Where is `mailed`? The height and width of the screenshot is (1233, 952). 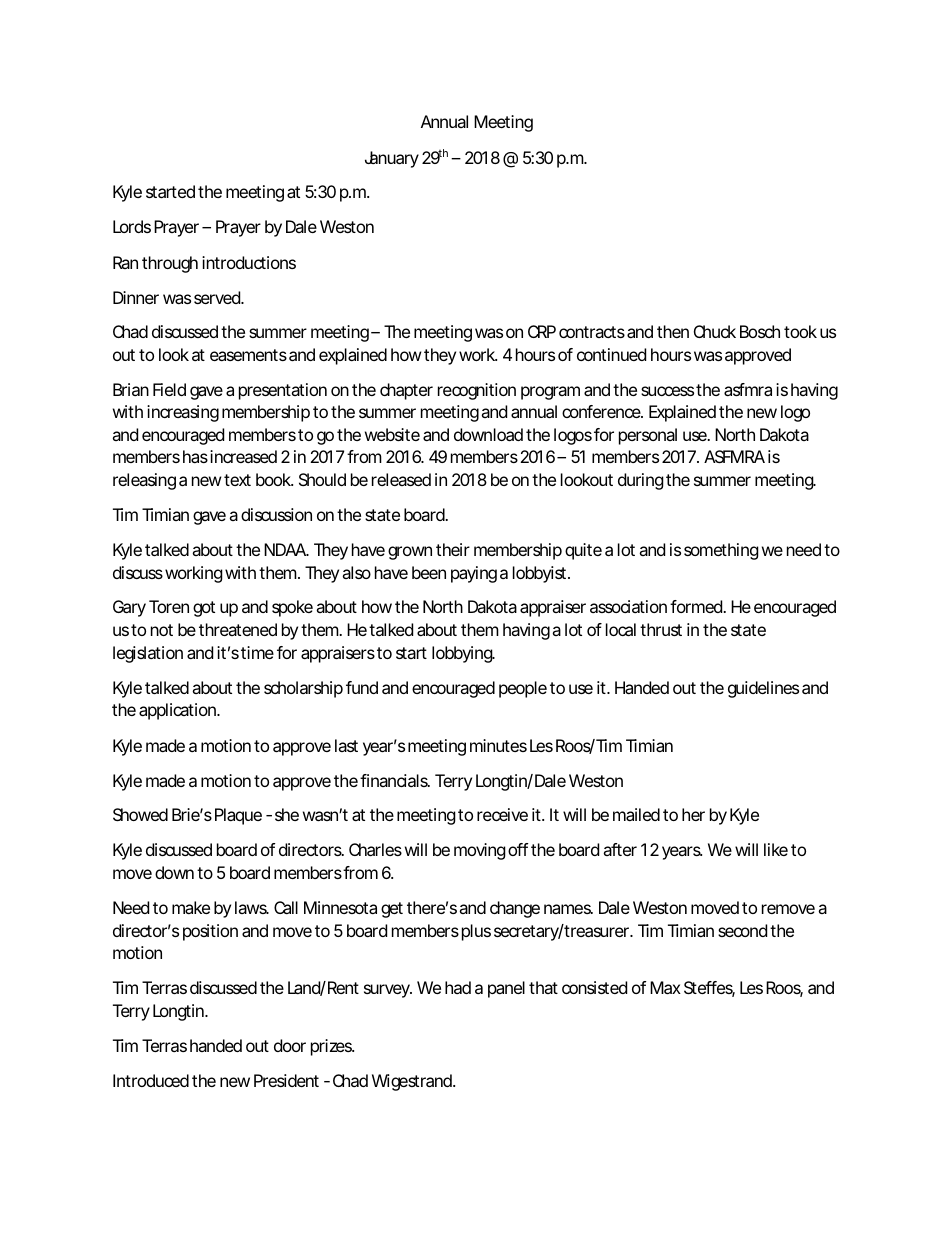 mailed is located at coordinates (636, 814).
